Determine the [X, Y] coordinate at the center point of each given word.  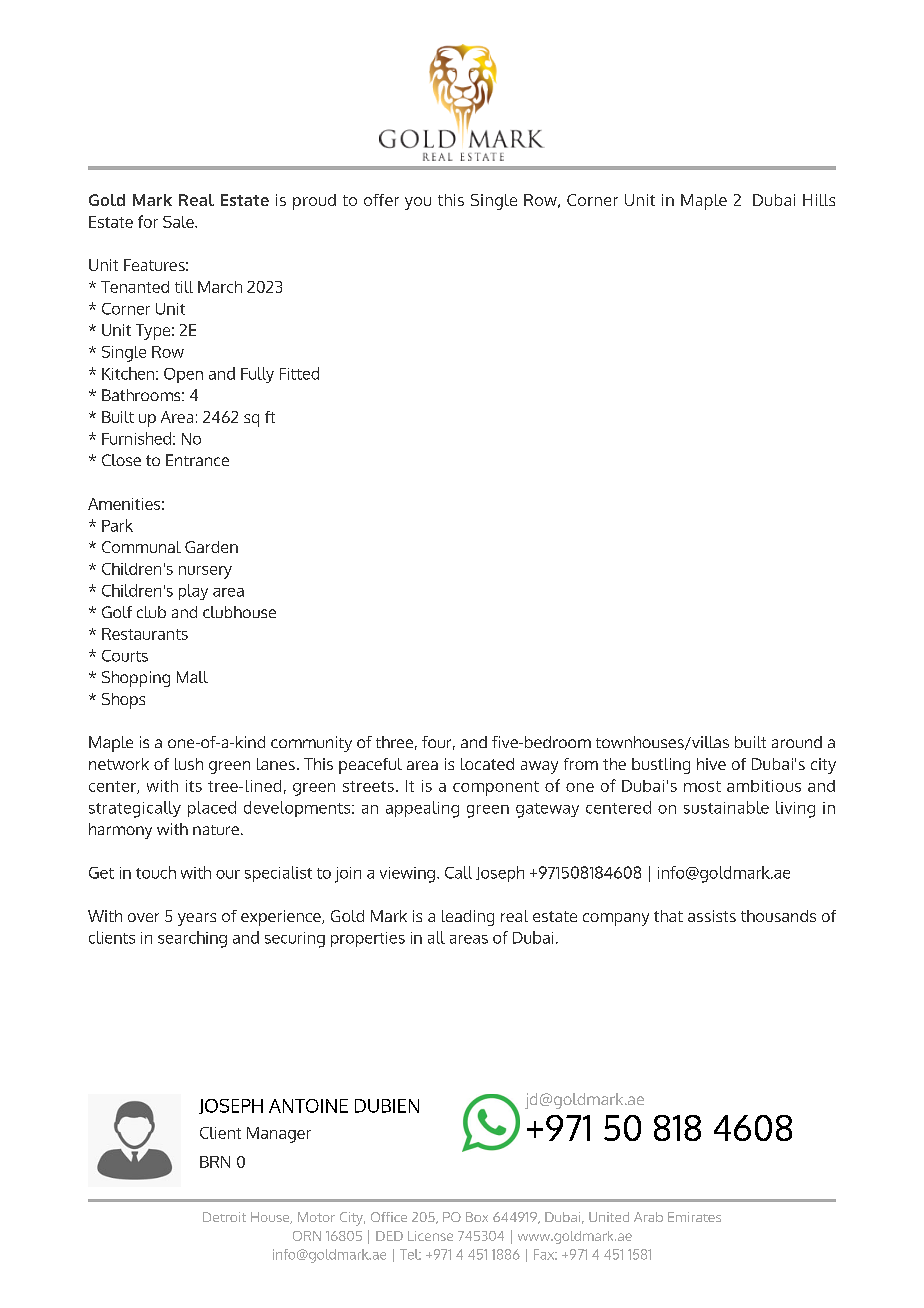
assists [712, 916]
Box [477, 1217]
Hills [819, 200]
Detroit [224, 1217]
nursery [205, 572]
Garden [211, 547]
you [418, 203]
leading [468, 918]
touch [156, 872]
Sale [179, 222]
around [797, 742]
